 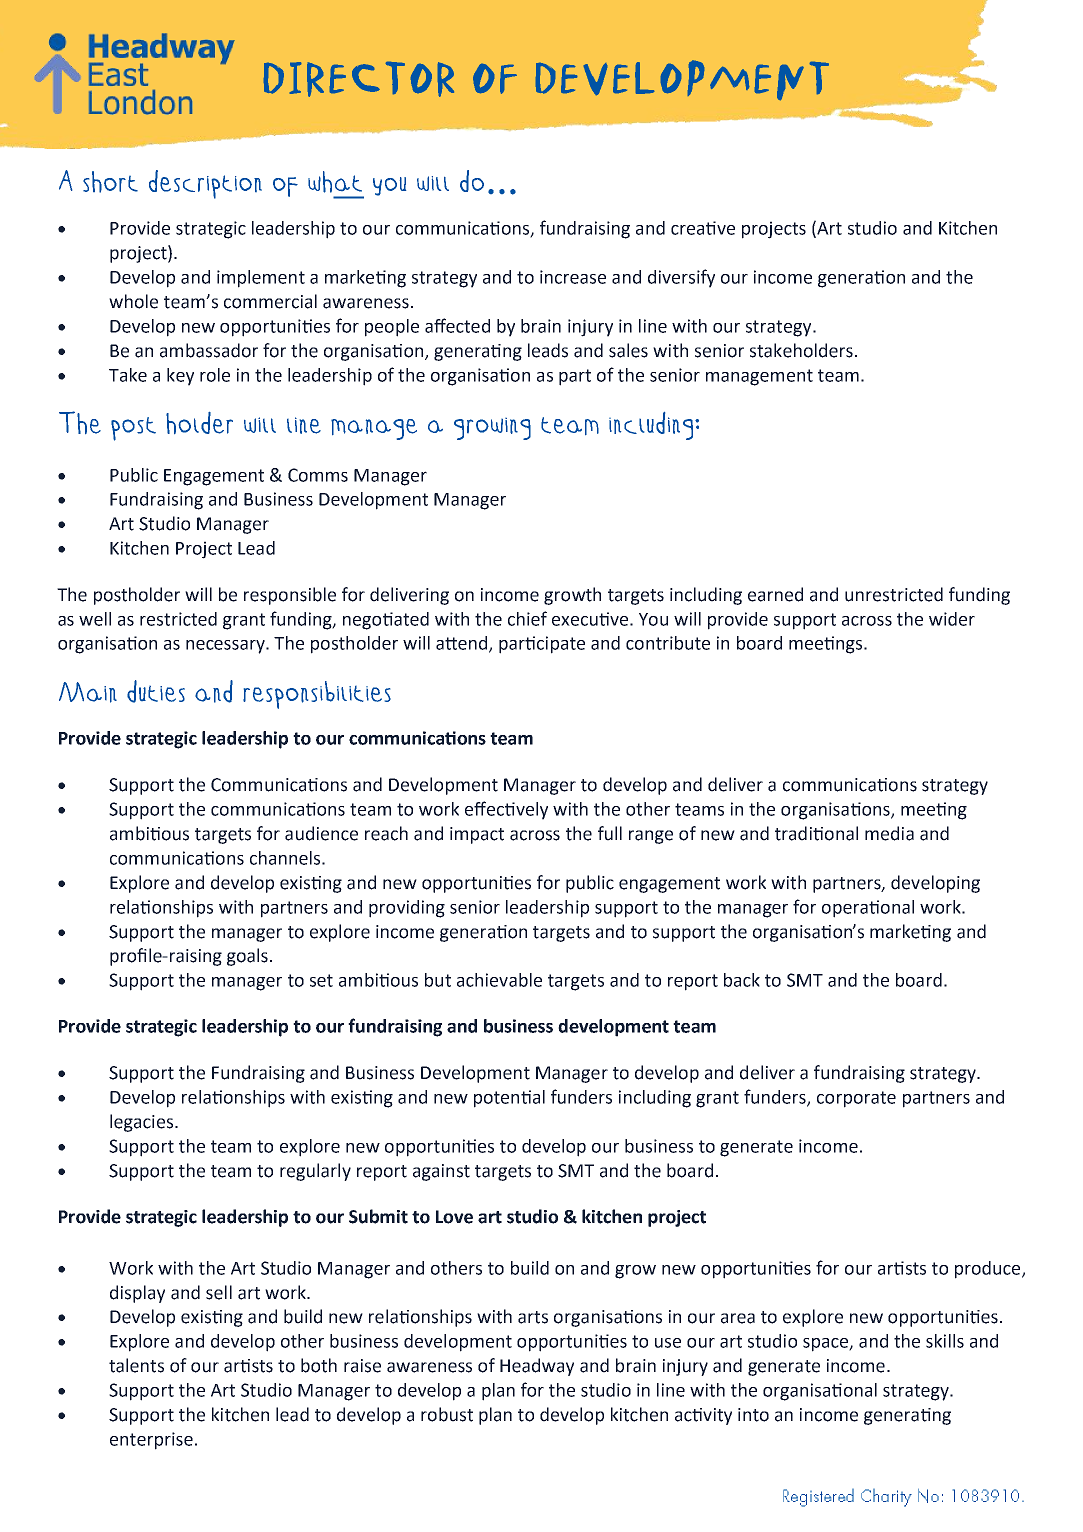 I want to click on duties, so click(x=156, y=691).
